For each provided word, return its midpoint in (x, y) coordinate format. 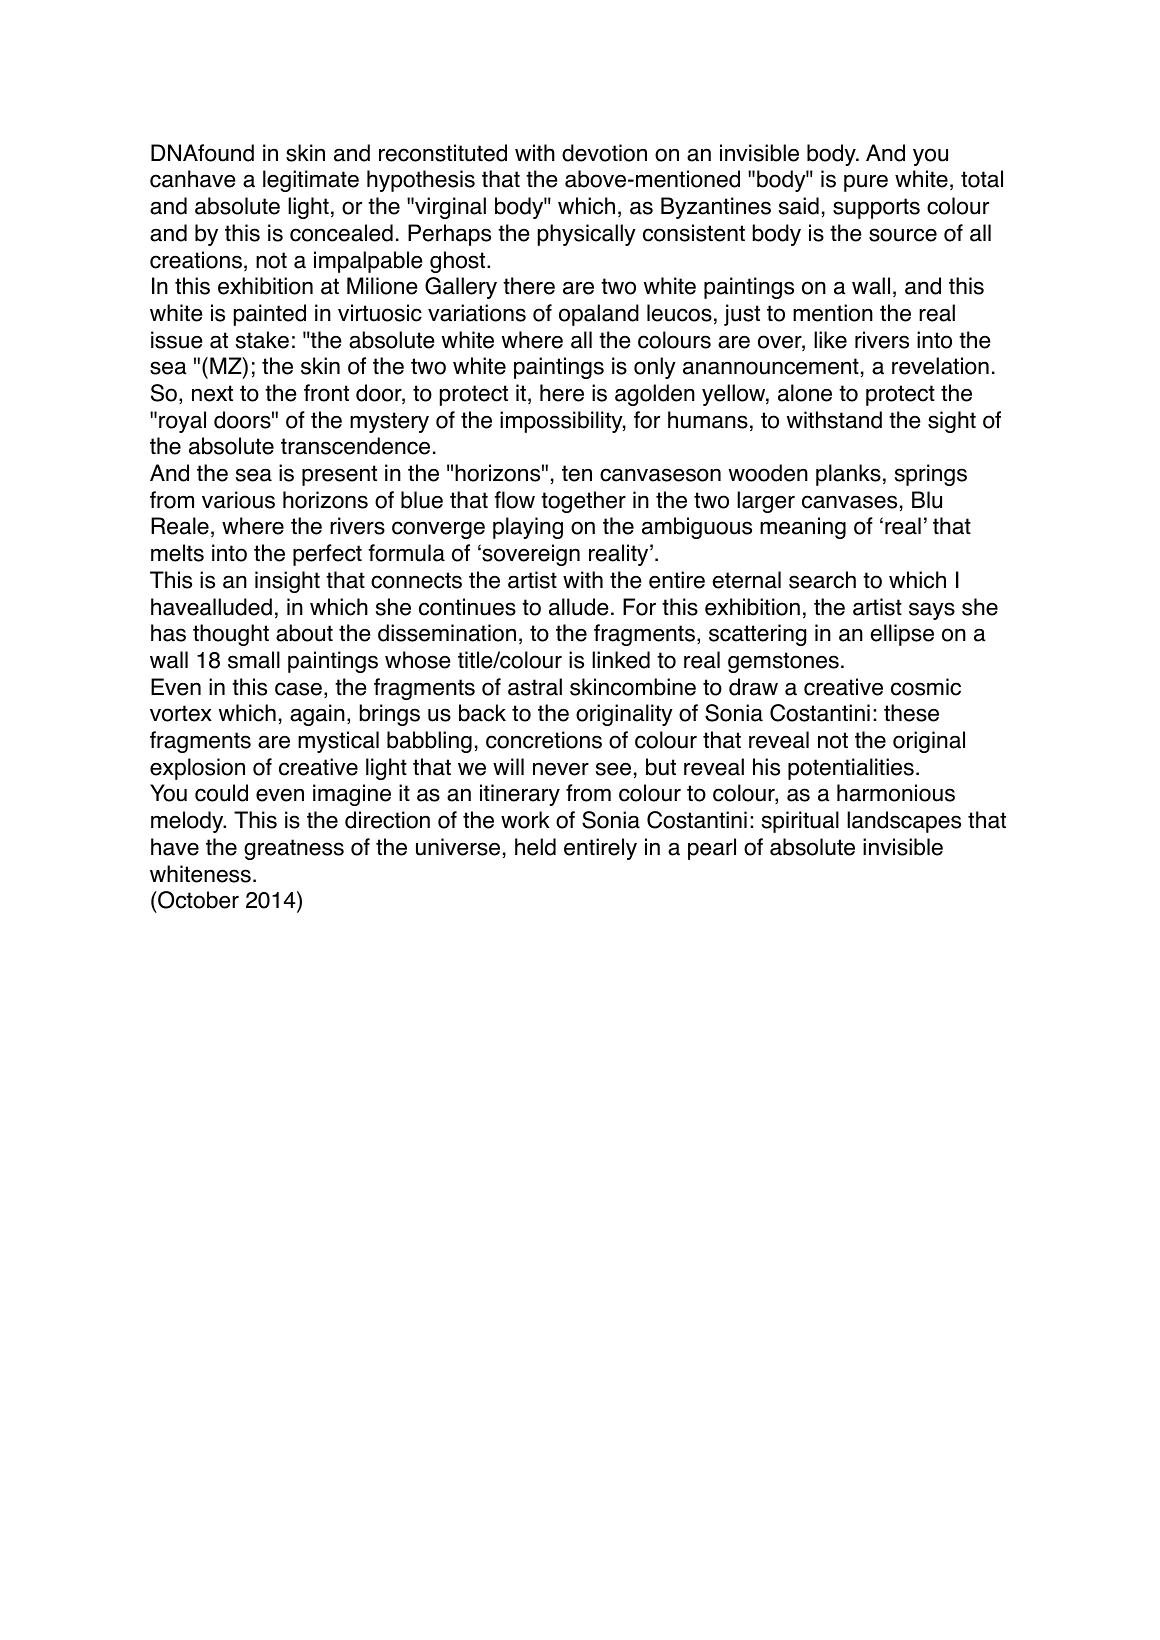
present (339, 475)
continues (467, 607)
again (317, 715)
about (304, 633)
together (583, 502)
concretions (544, 740)
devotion (604, 153)
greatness (294, 849)
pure (866, 183)
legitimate (311, 181)
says (932, 611)
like (830, 340)
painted (270, 315)
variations (477, 313)
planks (848, 475)
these (911, 713)
